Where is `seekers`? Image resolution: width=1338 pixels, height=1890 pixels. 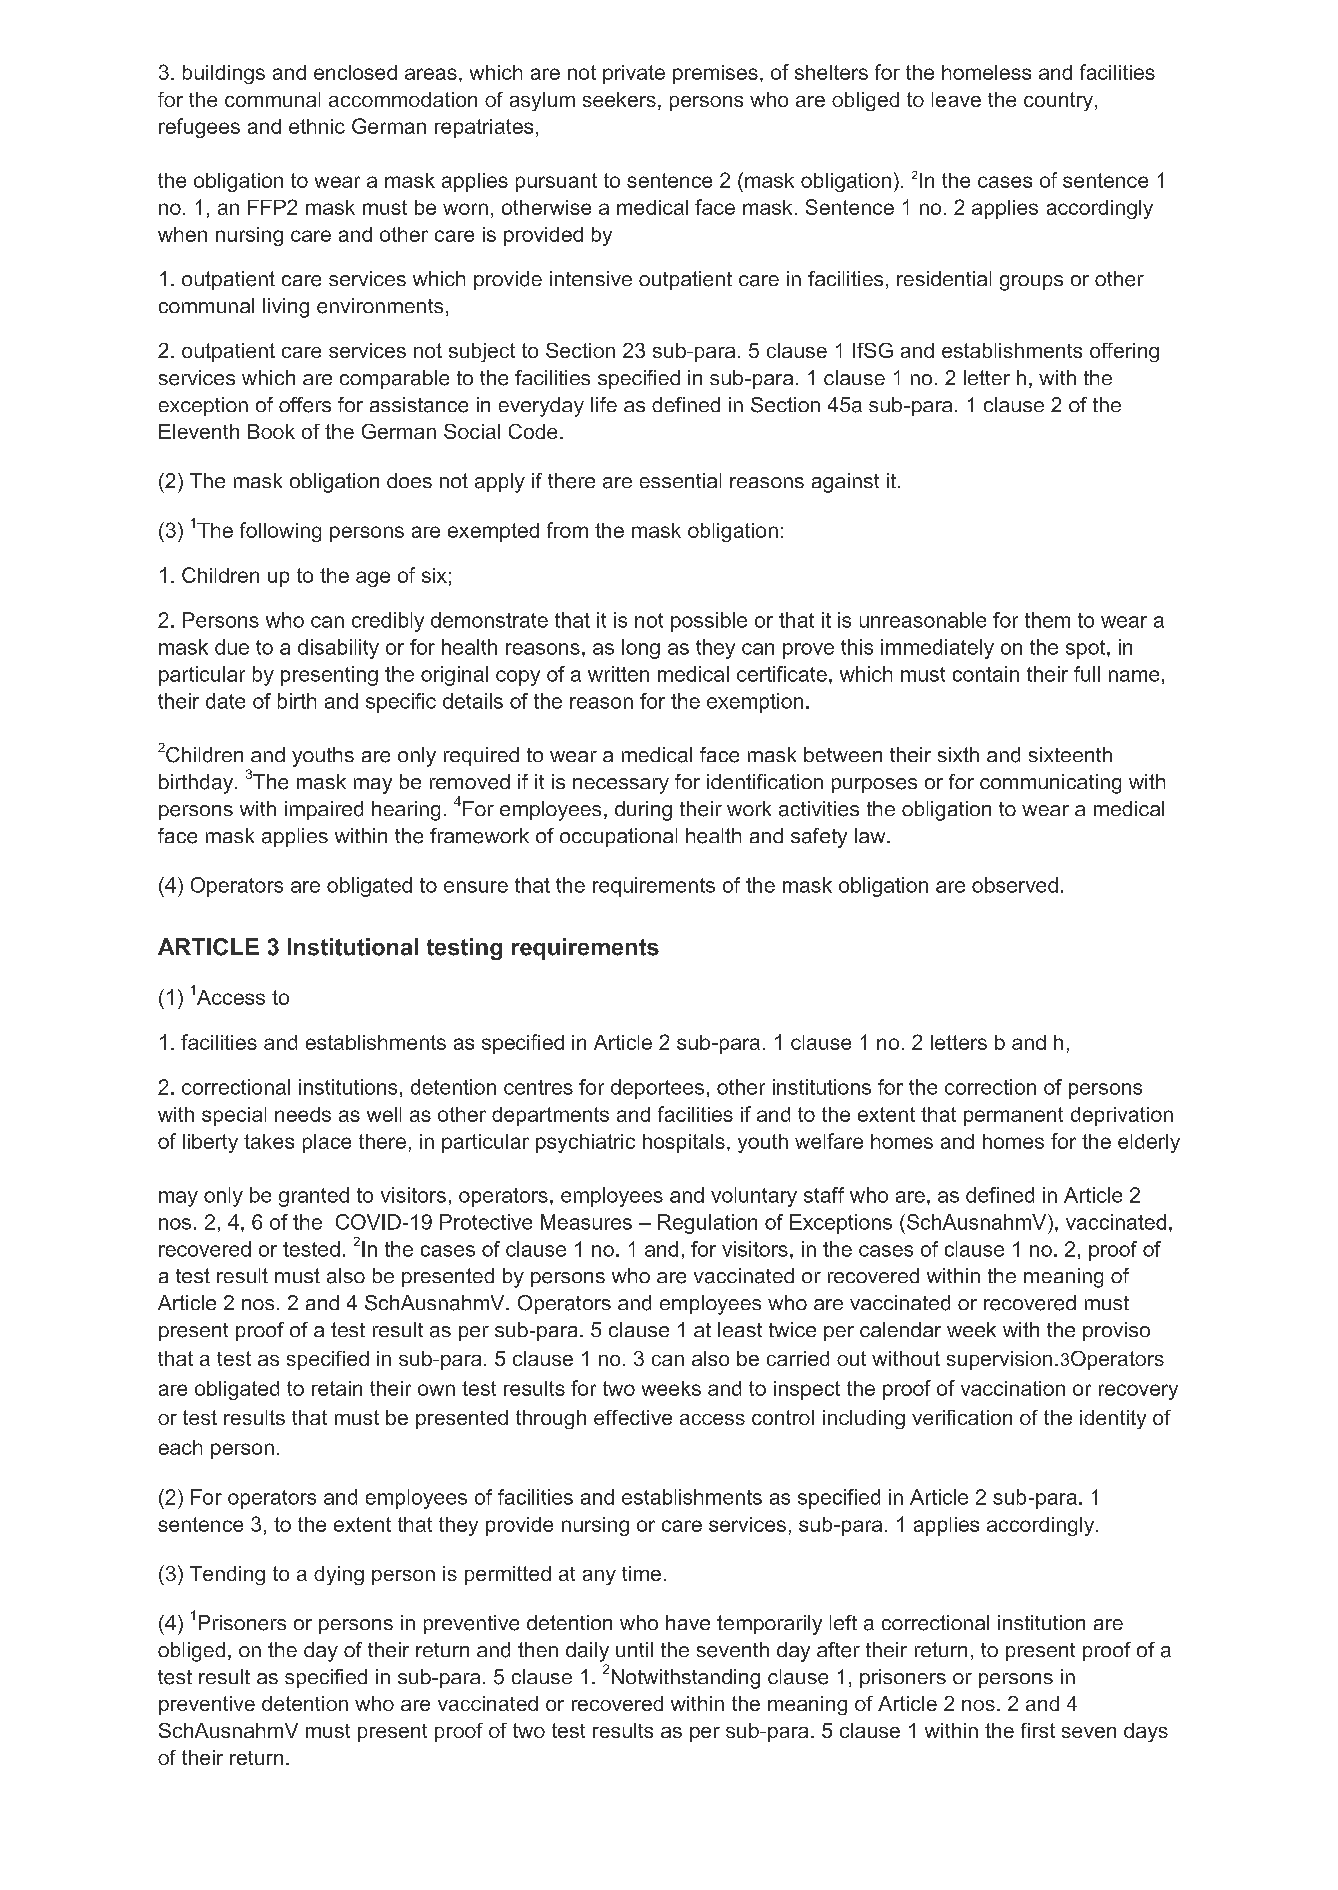 seekers is located at coordinates (619, 99).
